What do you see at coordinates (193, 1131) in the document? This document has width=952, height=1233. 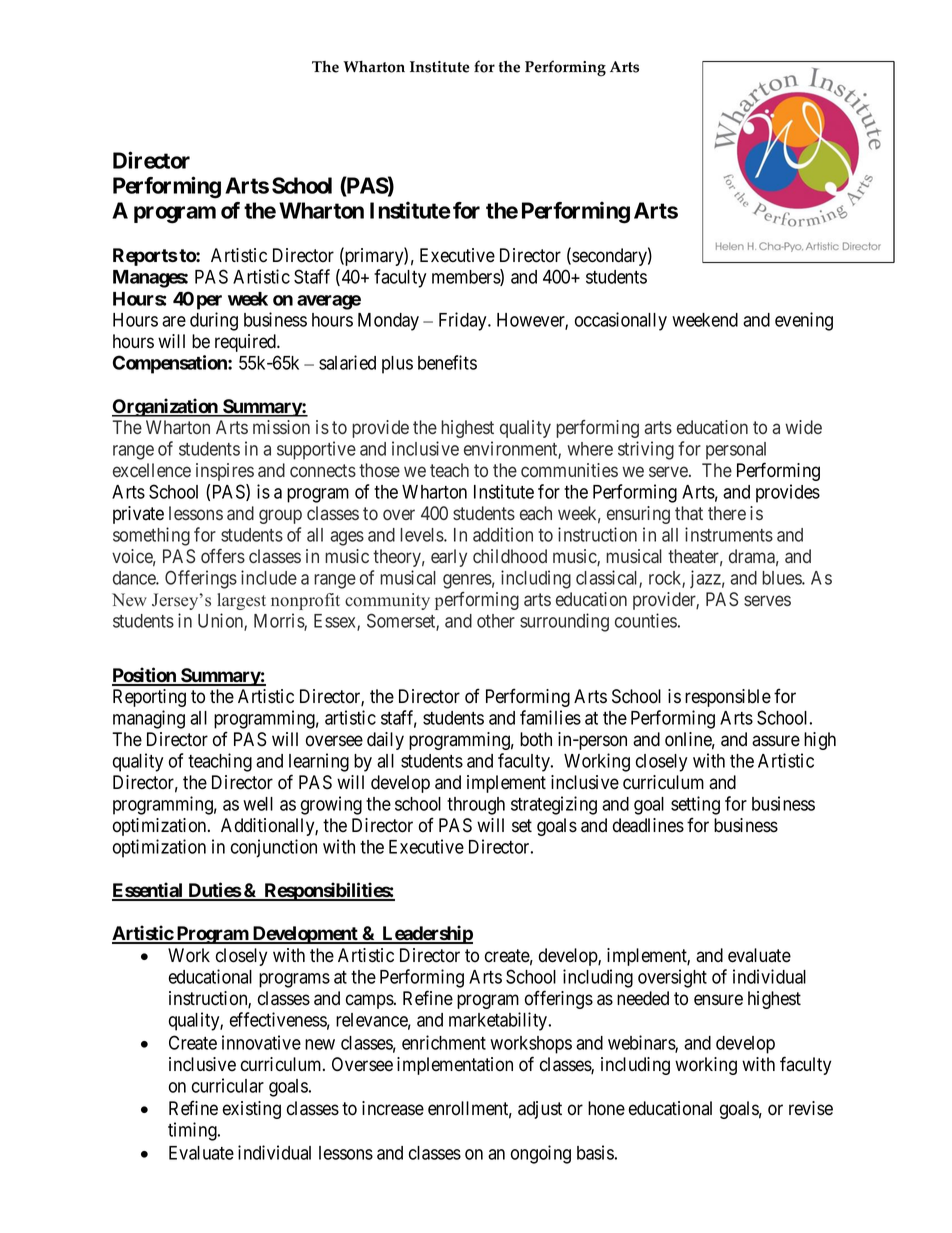 I see `timing` at bounding box center [193, 1131].
